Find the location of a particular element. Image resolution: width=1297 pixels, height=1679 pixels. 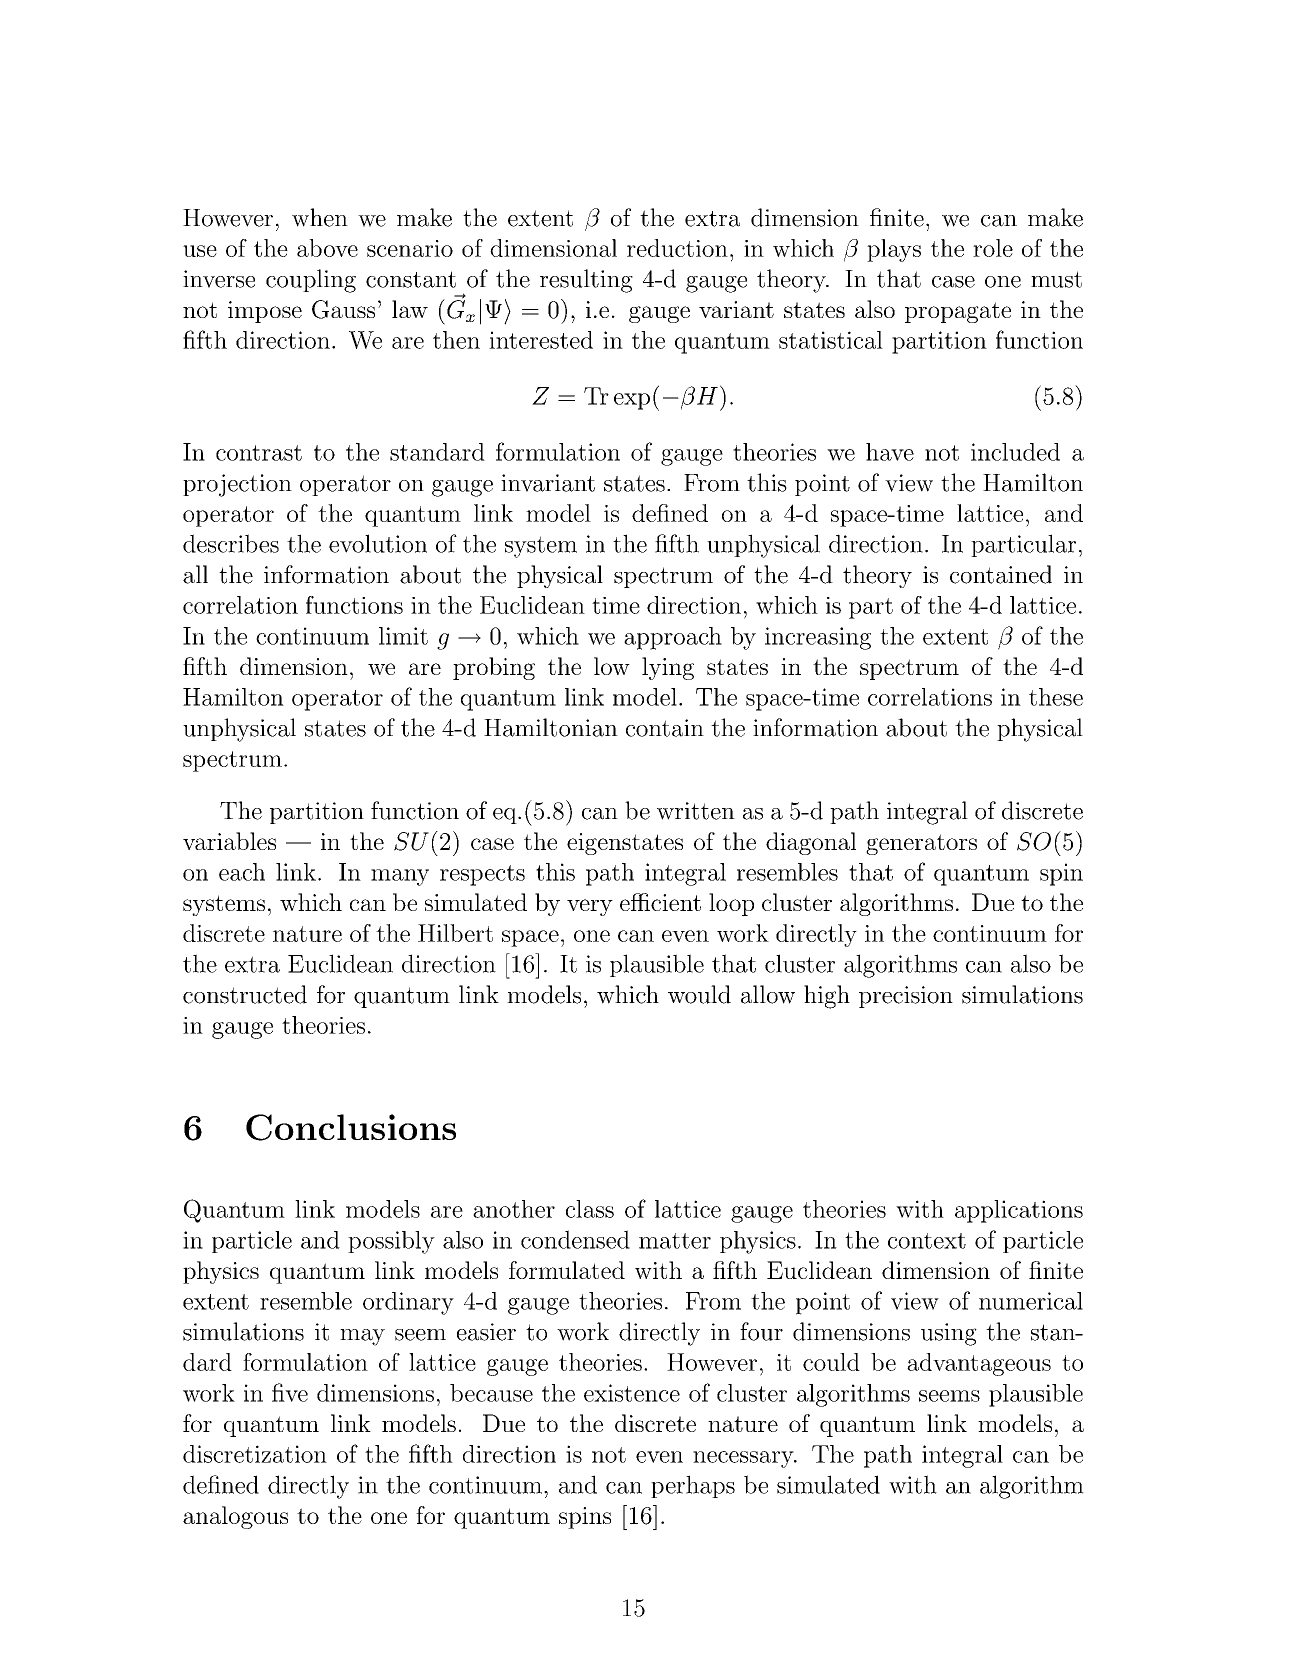

efficient is located at coordinates (660, 902).
